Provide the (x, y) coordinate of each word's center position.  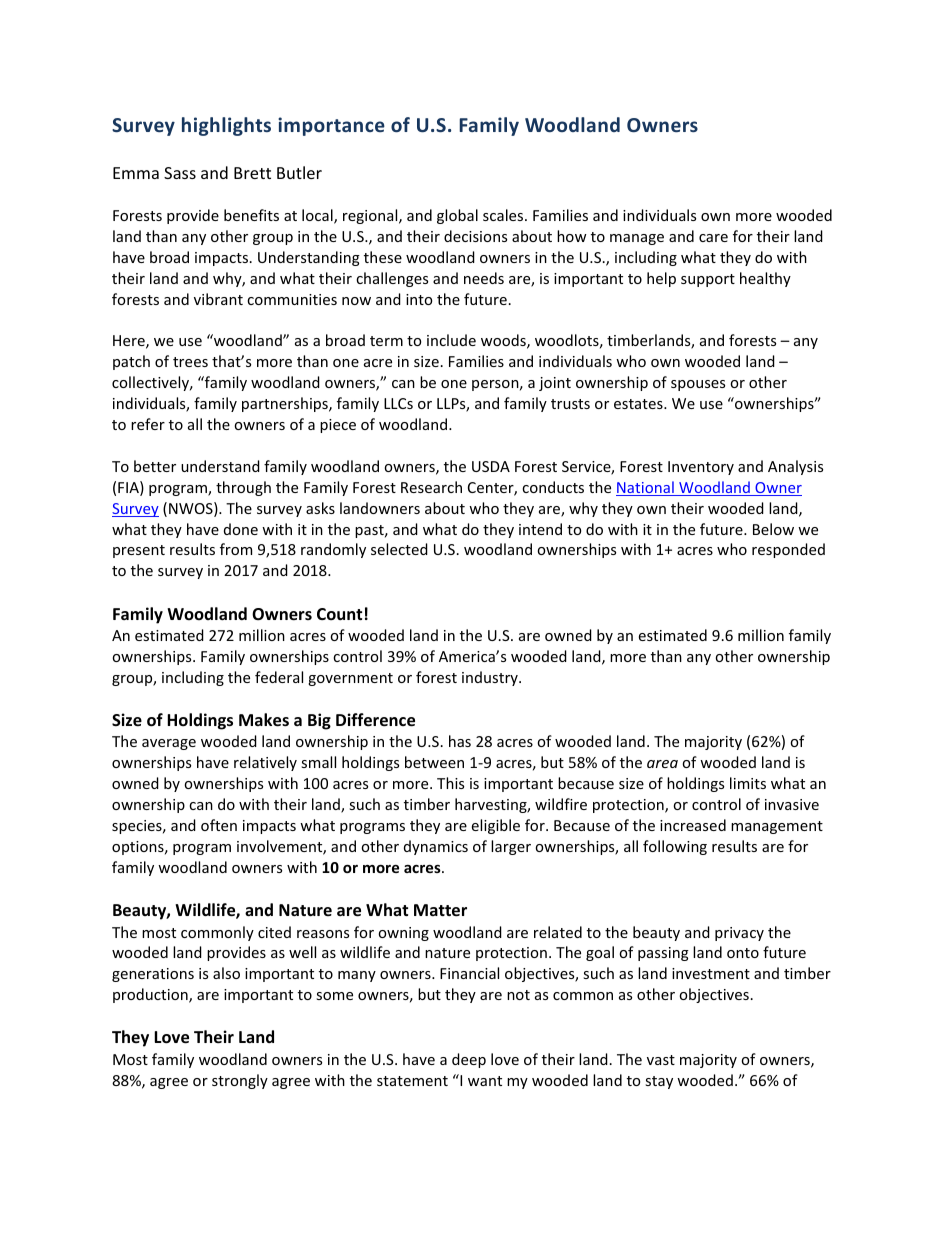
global (457, 216)
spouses (698, 385)
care (713, 238)
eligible (496, 826)
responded (788, 550)
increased (693, 825)
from (236, 549)
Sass (180, 173)
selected (399, 549)
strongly (240, 1081)
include (451, 340)
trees (190, 362)
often (219, 825)
